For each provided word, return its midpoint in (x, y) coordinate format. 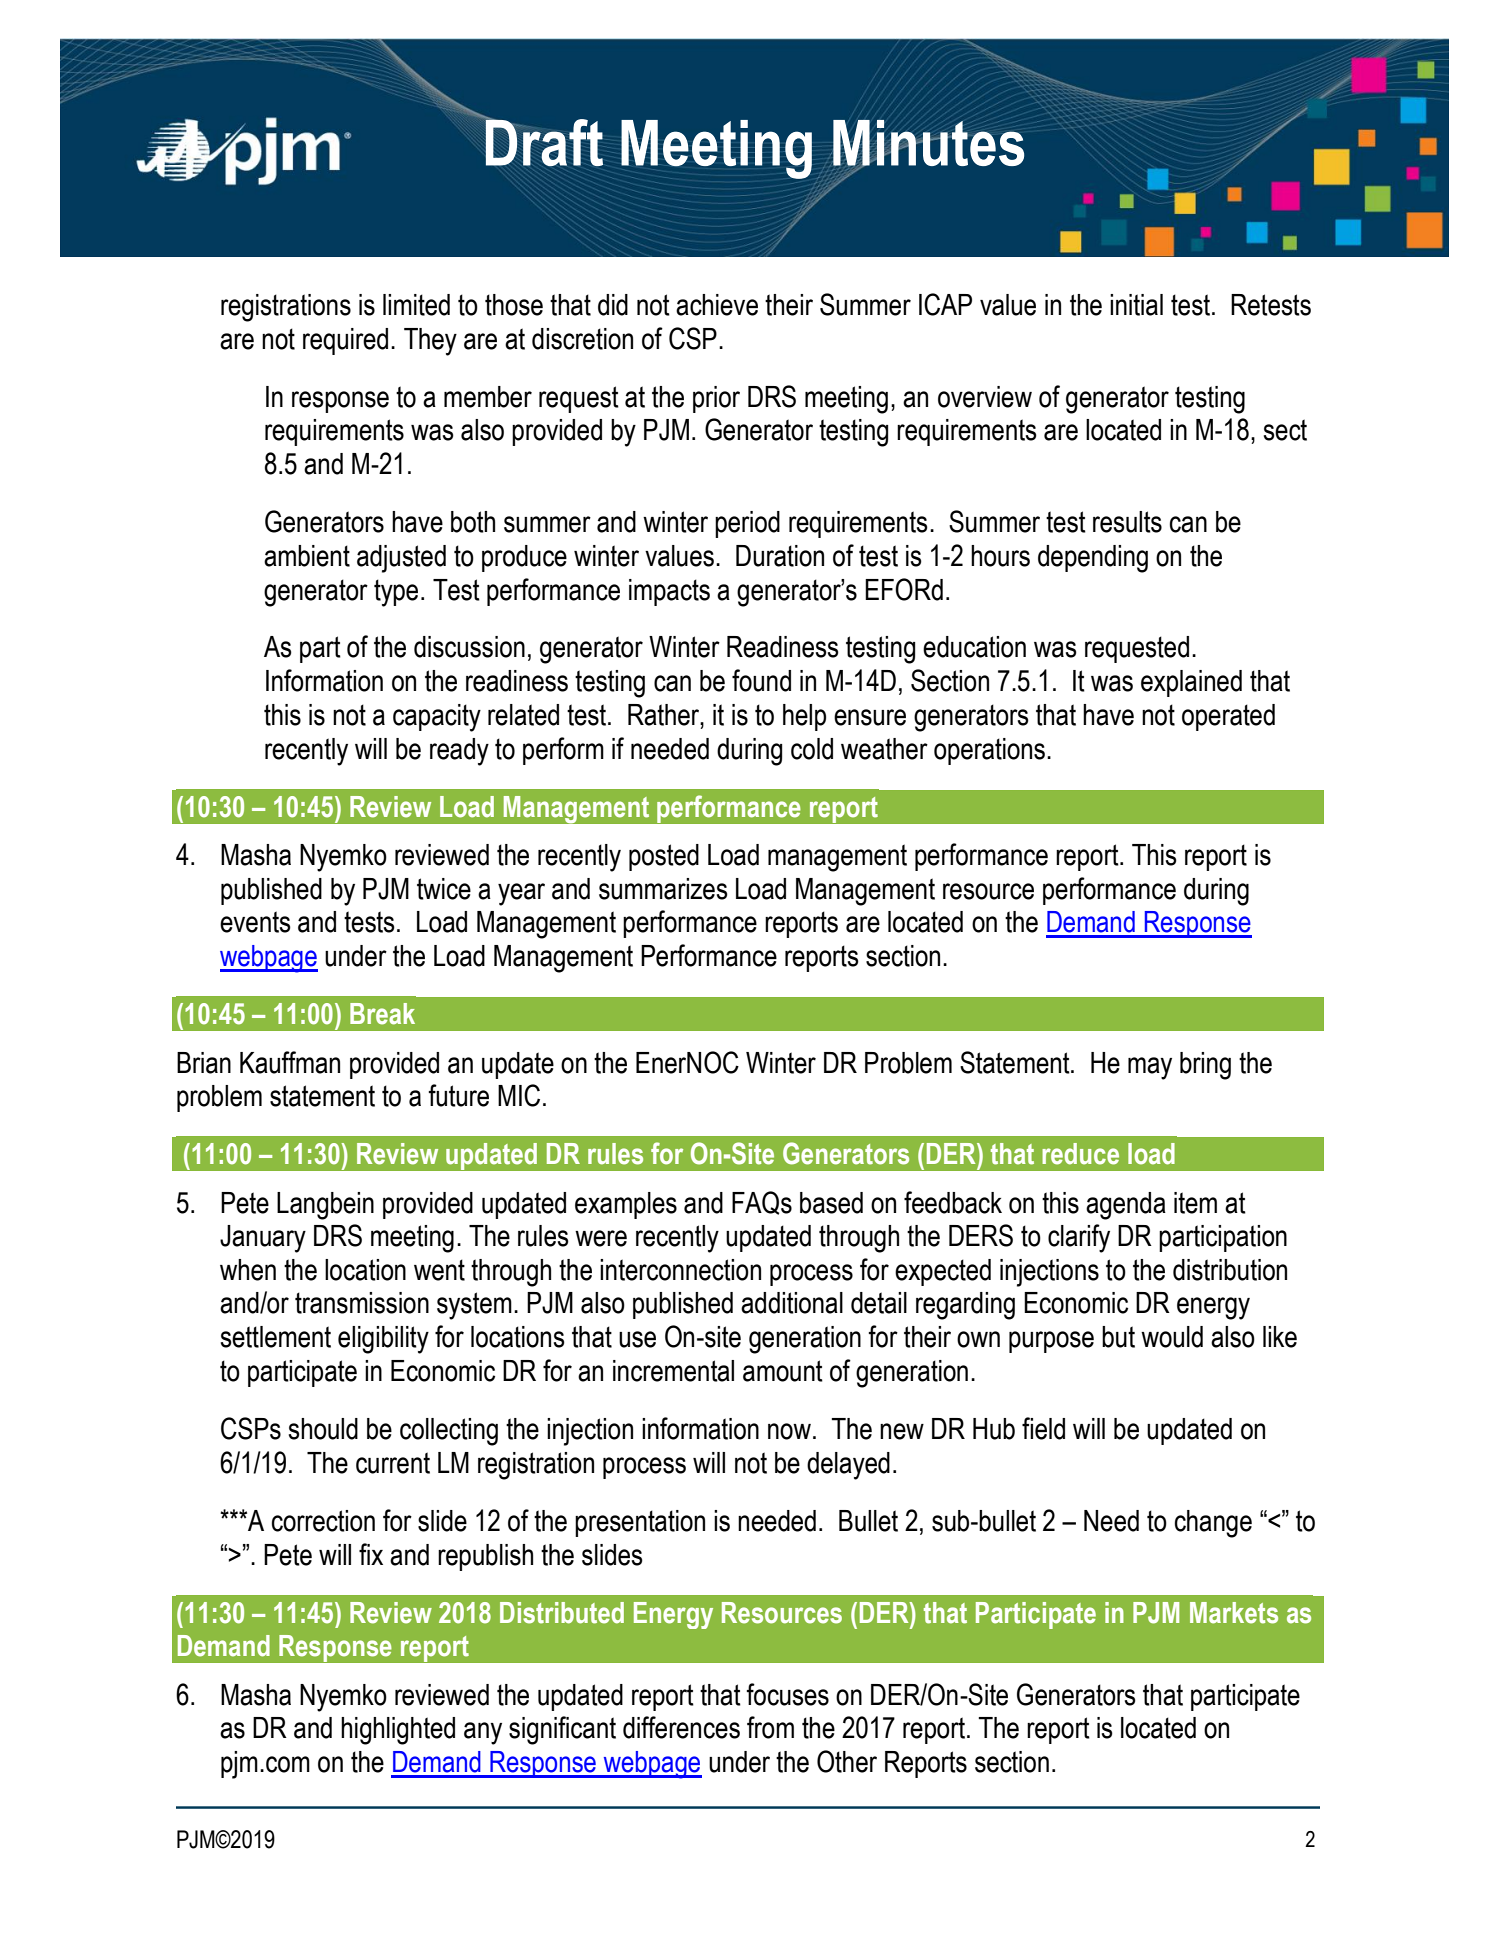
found (761, 680)
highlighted (398, 1731)
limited (416, 305)
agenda (1126, 1206)
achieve (717, 305)
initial (1136, 305)
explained (1191, 683)
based (831, 1203)
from (770, 1727)
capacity (437, 718)
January (263, 1239)
